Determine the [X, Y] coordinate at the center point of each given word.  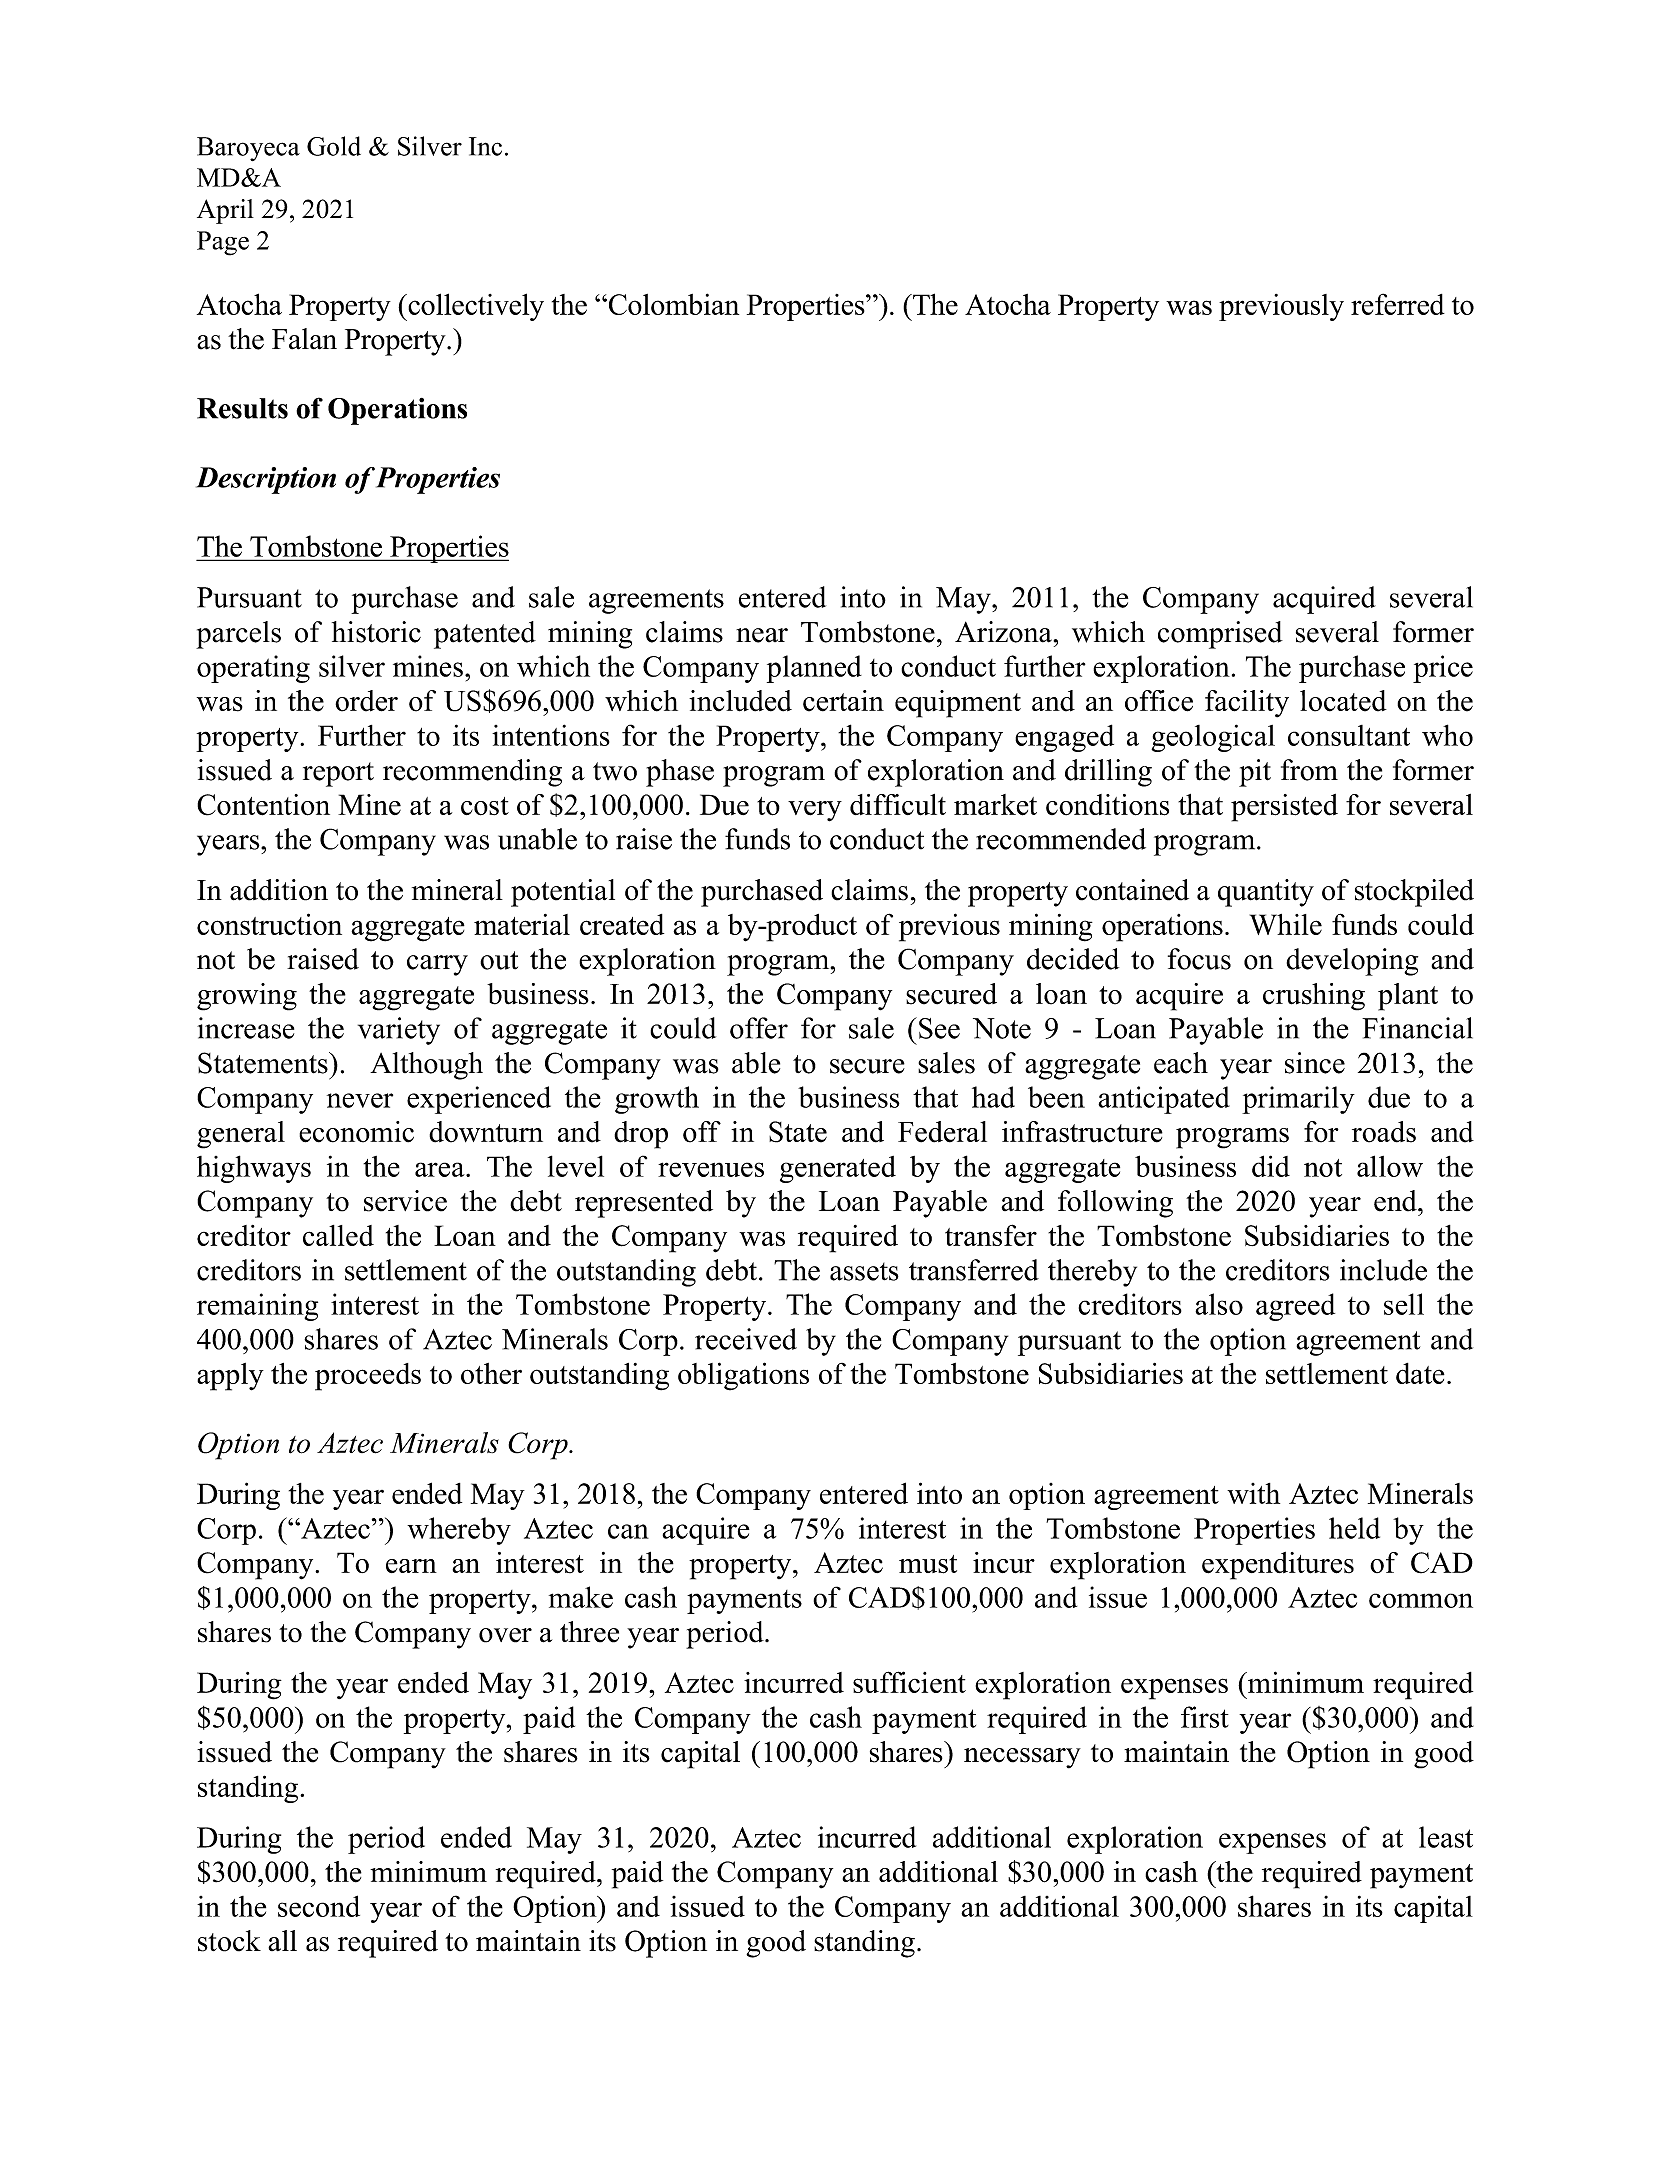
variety [399, 1031]
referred [1398, 304]
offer [759, 1028]
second [319, 1906]
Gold [334, 146]
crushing [1314, 997]
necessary [1022, 1758]
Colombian [672, 304]
